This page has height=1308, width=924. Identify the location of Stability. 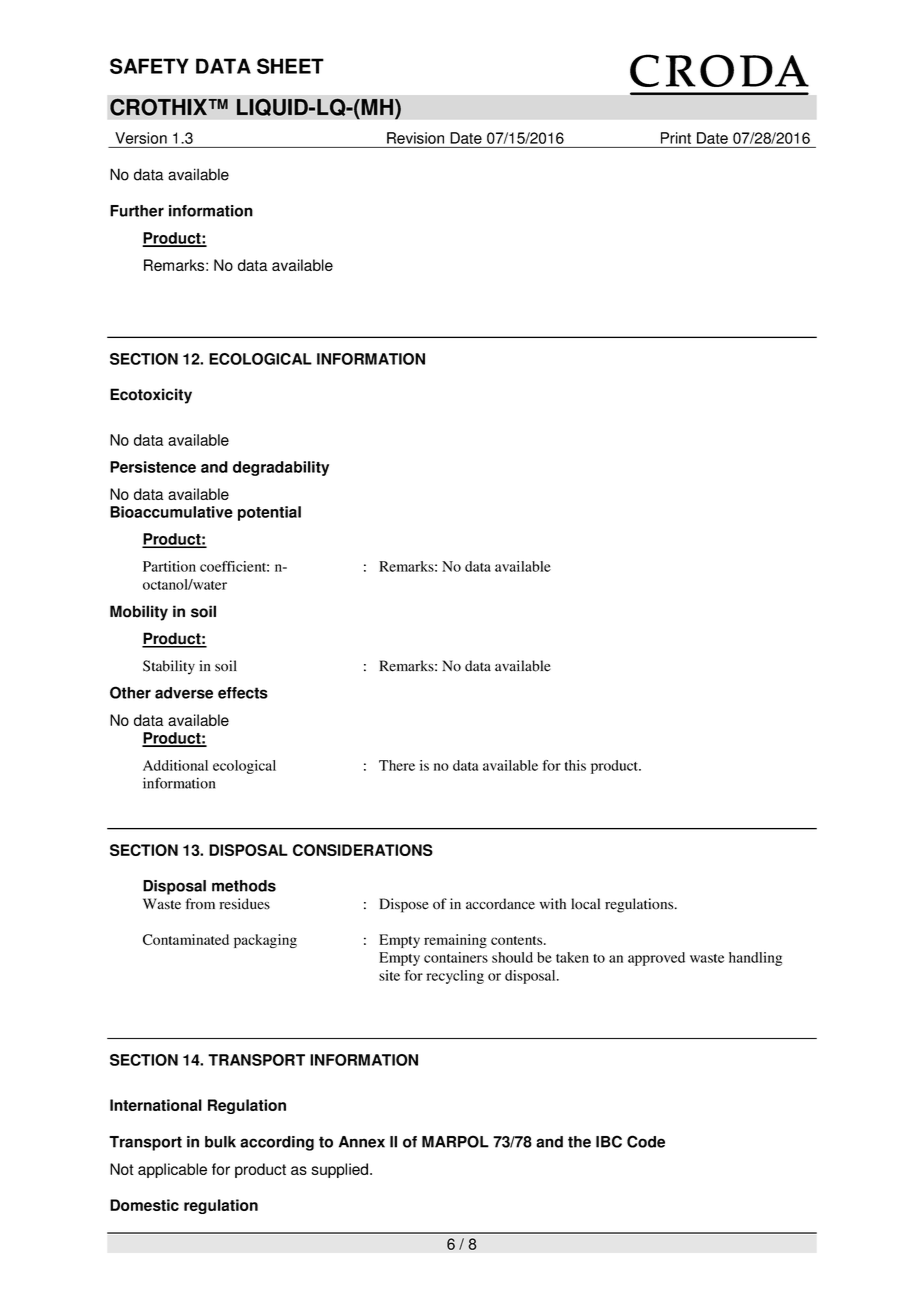
(169, 667).
